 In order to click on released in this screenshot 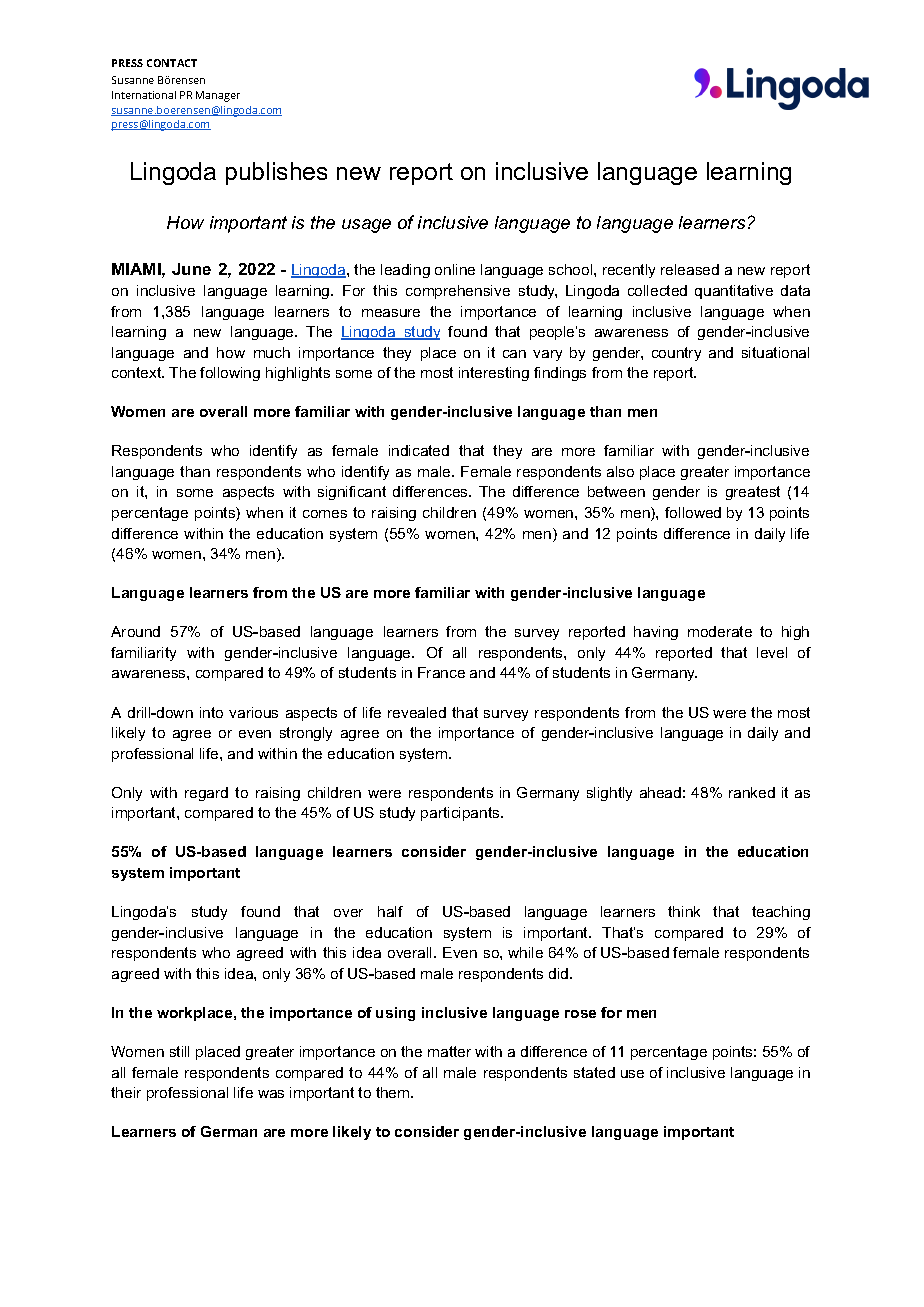, I will do `click(690, 269)`.
